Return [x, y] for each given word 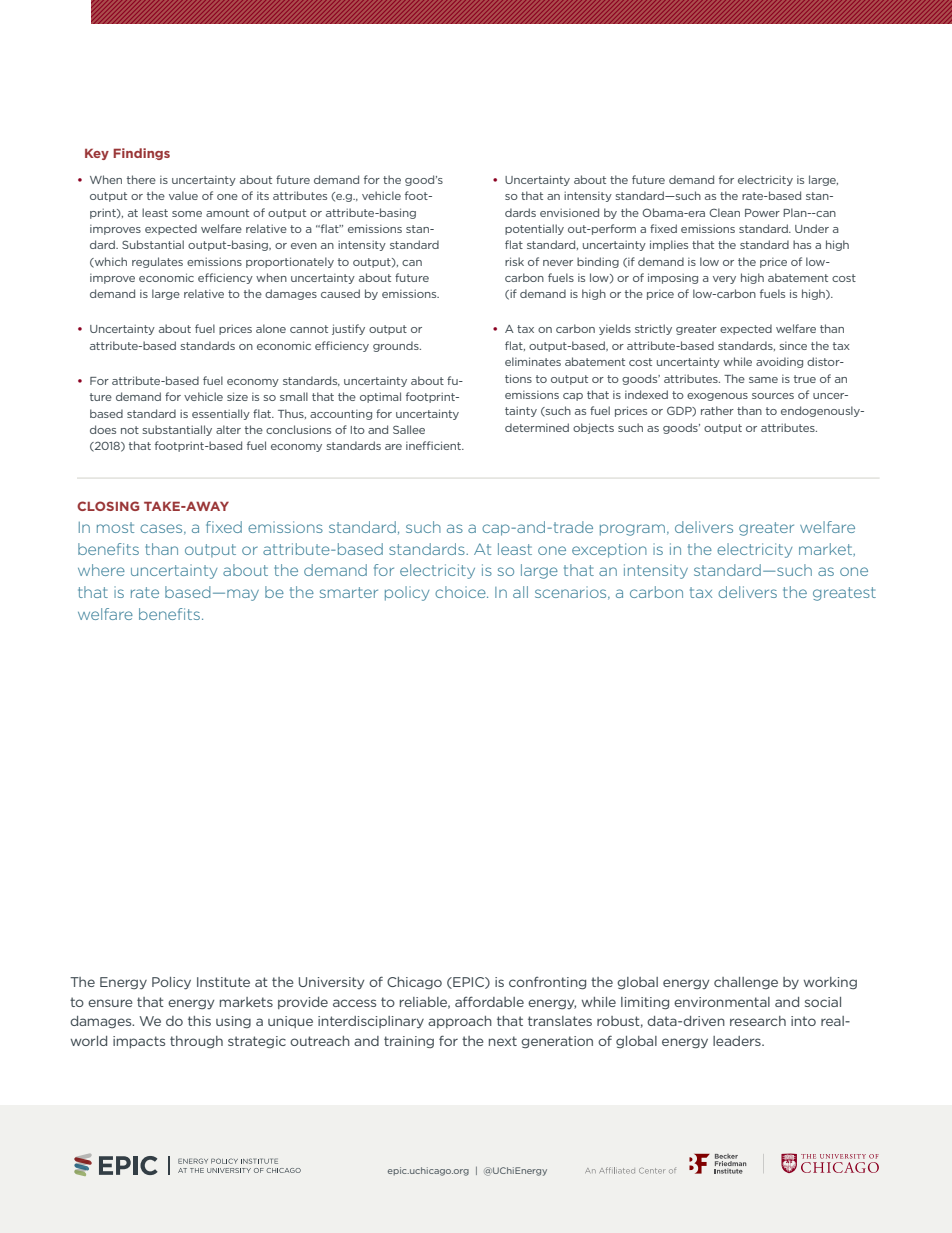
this [199, 1021]
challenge [746, 983]
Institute [223, 982]
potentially [534, 229]
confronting [547, 983]
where [101, 570]
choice [461, 592]
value [183, 195]
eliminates [533, 361]
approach [460, 1022]
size [237, 396]
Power [762, 213]
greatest [844, 594]
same [763, 380]
